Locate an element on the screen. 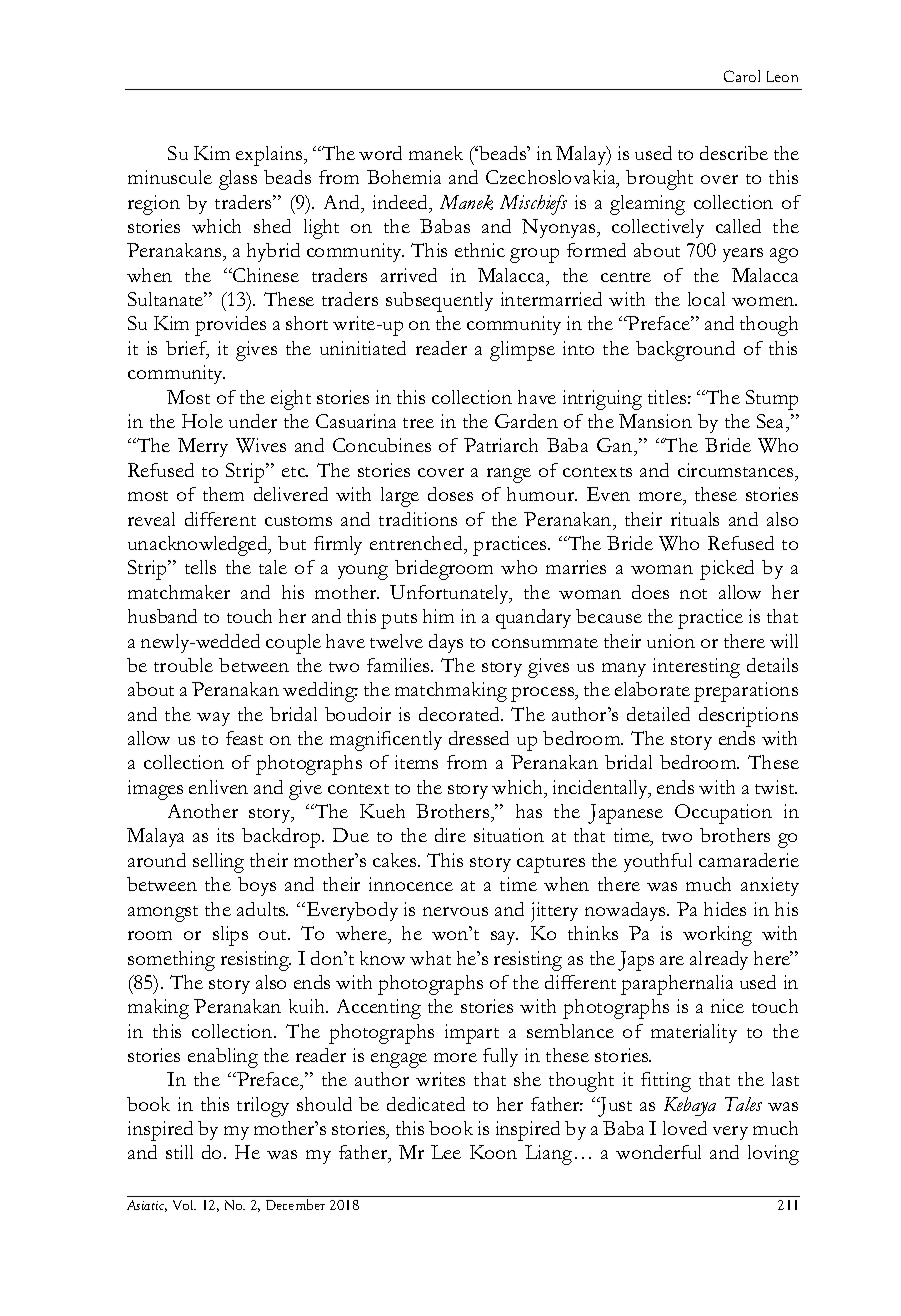  explains is located at coordinates (270, 156).
